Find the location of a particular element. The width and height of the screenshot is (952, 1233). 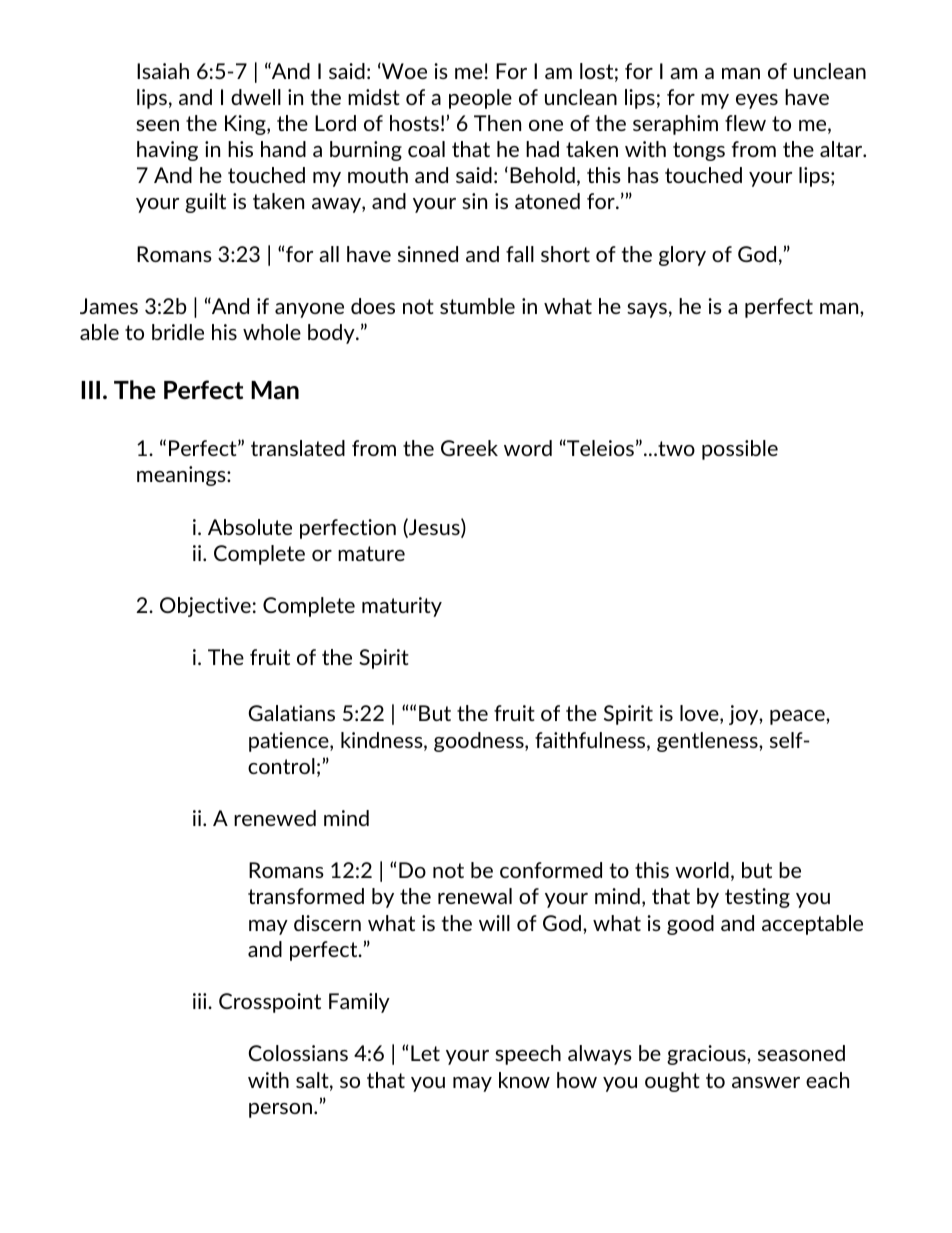

people is located at coordinates (480, 99).
